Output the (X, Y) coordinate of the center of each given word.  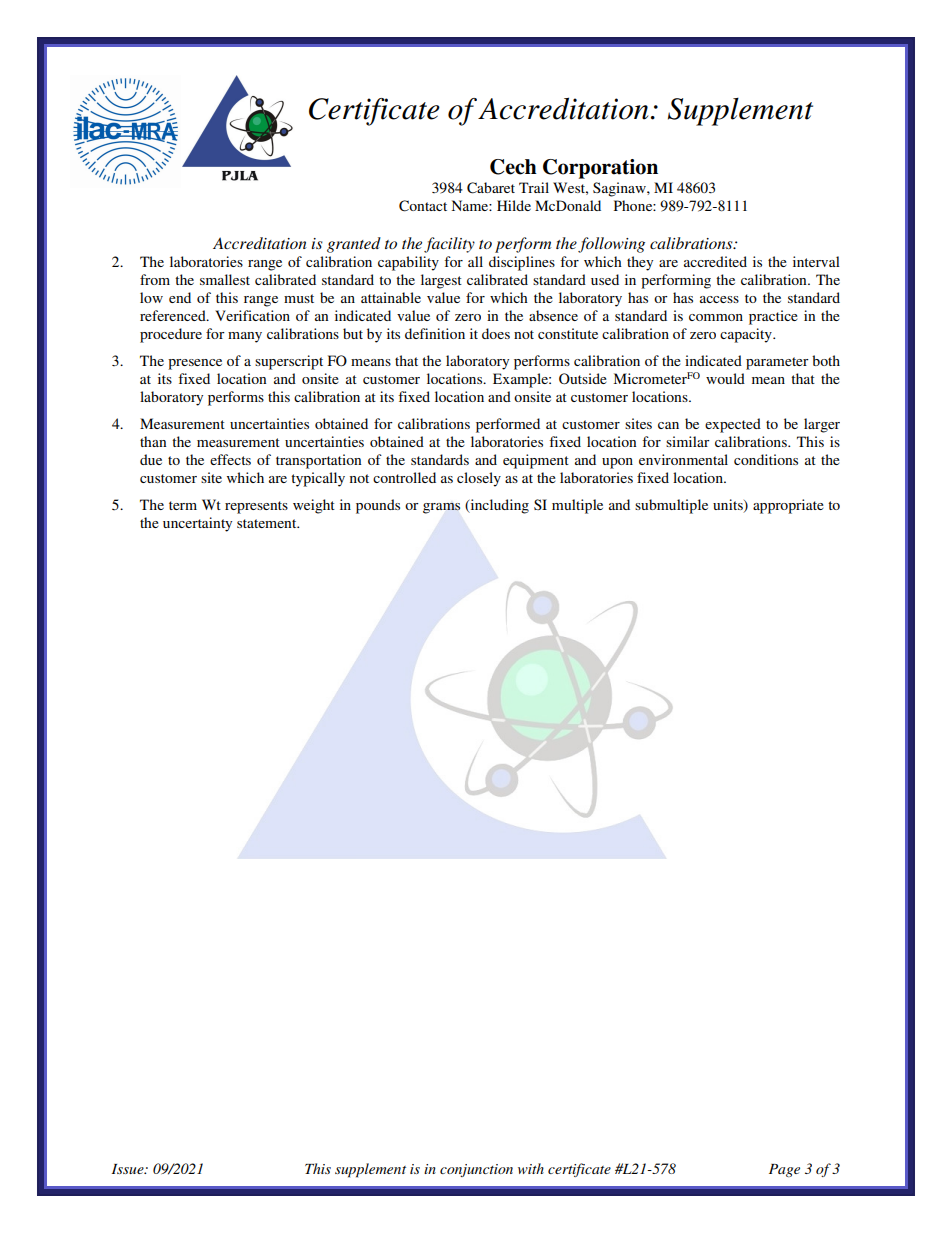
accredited (715, 261)
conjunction (476, 1170)
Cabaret (491, 188)
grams (441, 508)
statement (268, 523)
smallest (225, 279)
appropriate (788, 506)
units (729, 506)
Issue (129, 1169)
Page (784, 1170)
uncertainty (197, 524)
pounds (378, 506)
